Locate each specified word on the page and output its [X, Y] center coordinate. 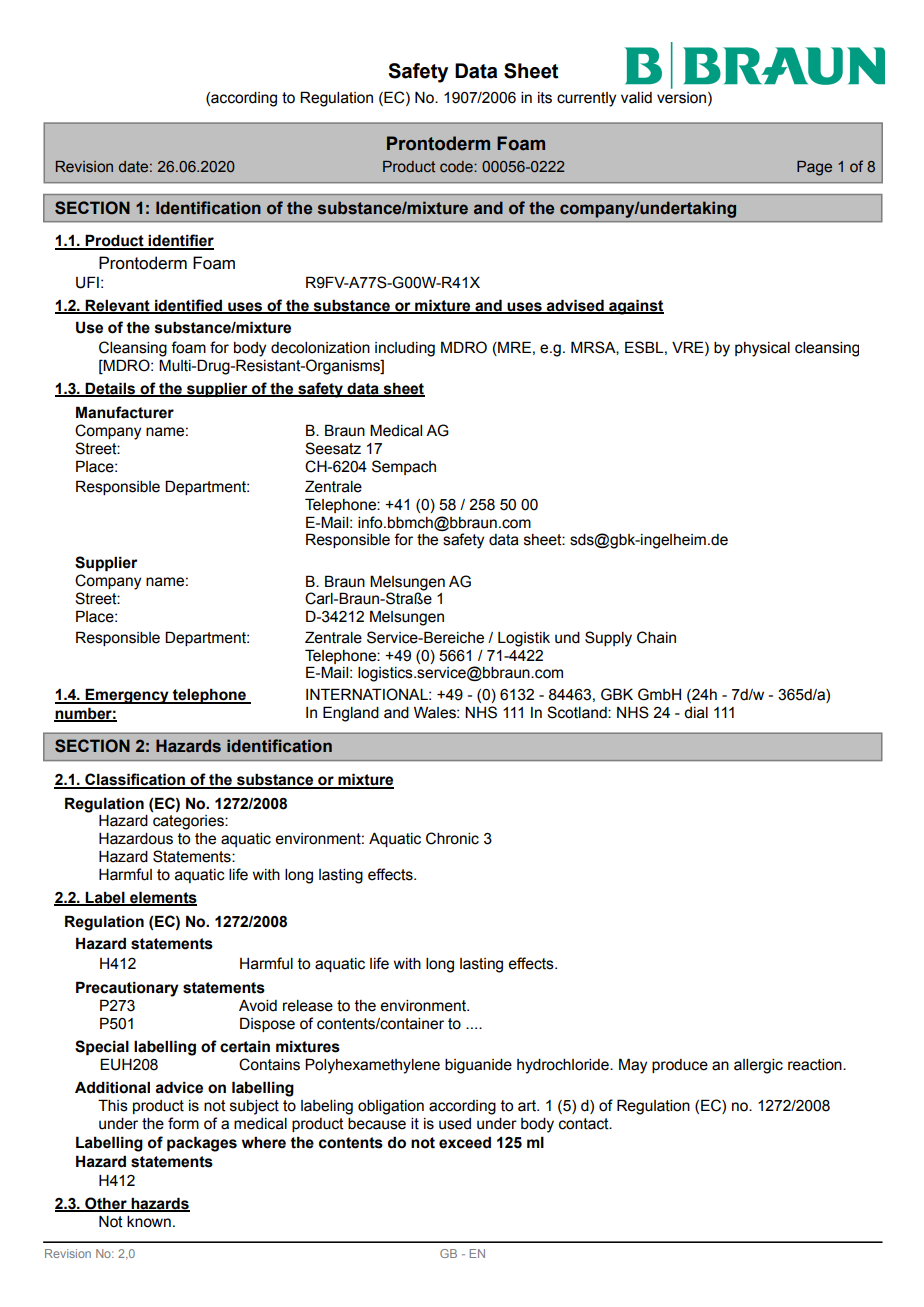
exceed [465, 1142]
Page [814, 168]
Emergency [127, 696]
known [149, 1222]
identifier [180, 241]
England [351, 714]
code [457, 166]
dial [696, 713]
